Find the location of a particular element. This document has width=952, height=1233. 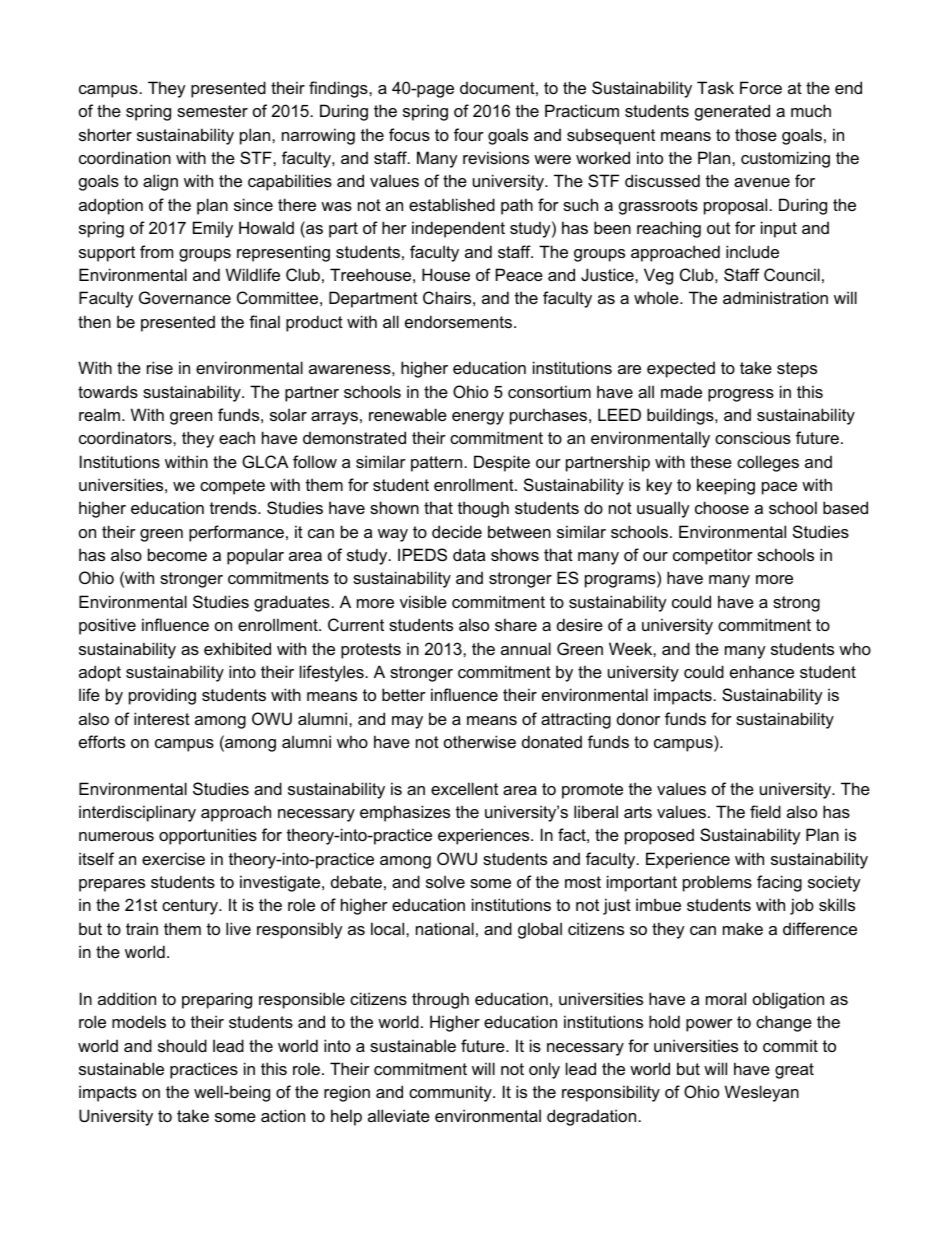

should is located at coordinates (182, 1045).
